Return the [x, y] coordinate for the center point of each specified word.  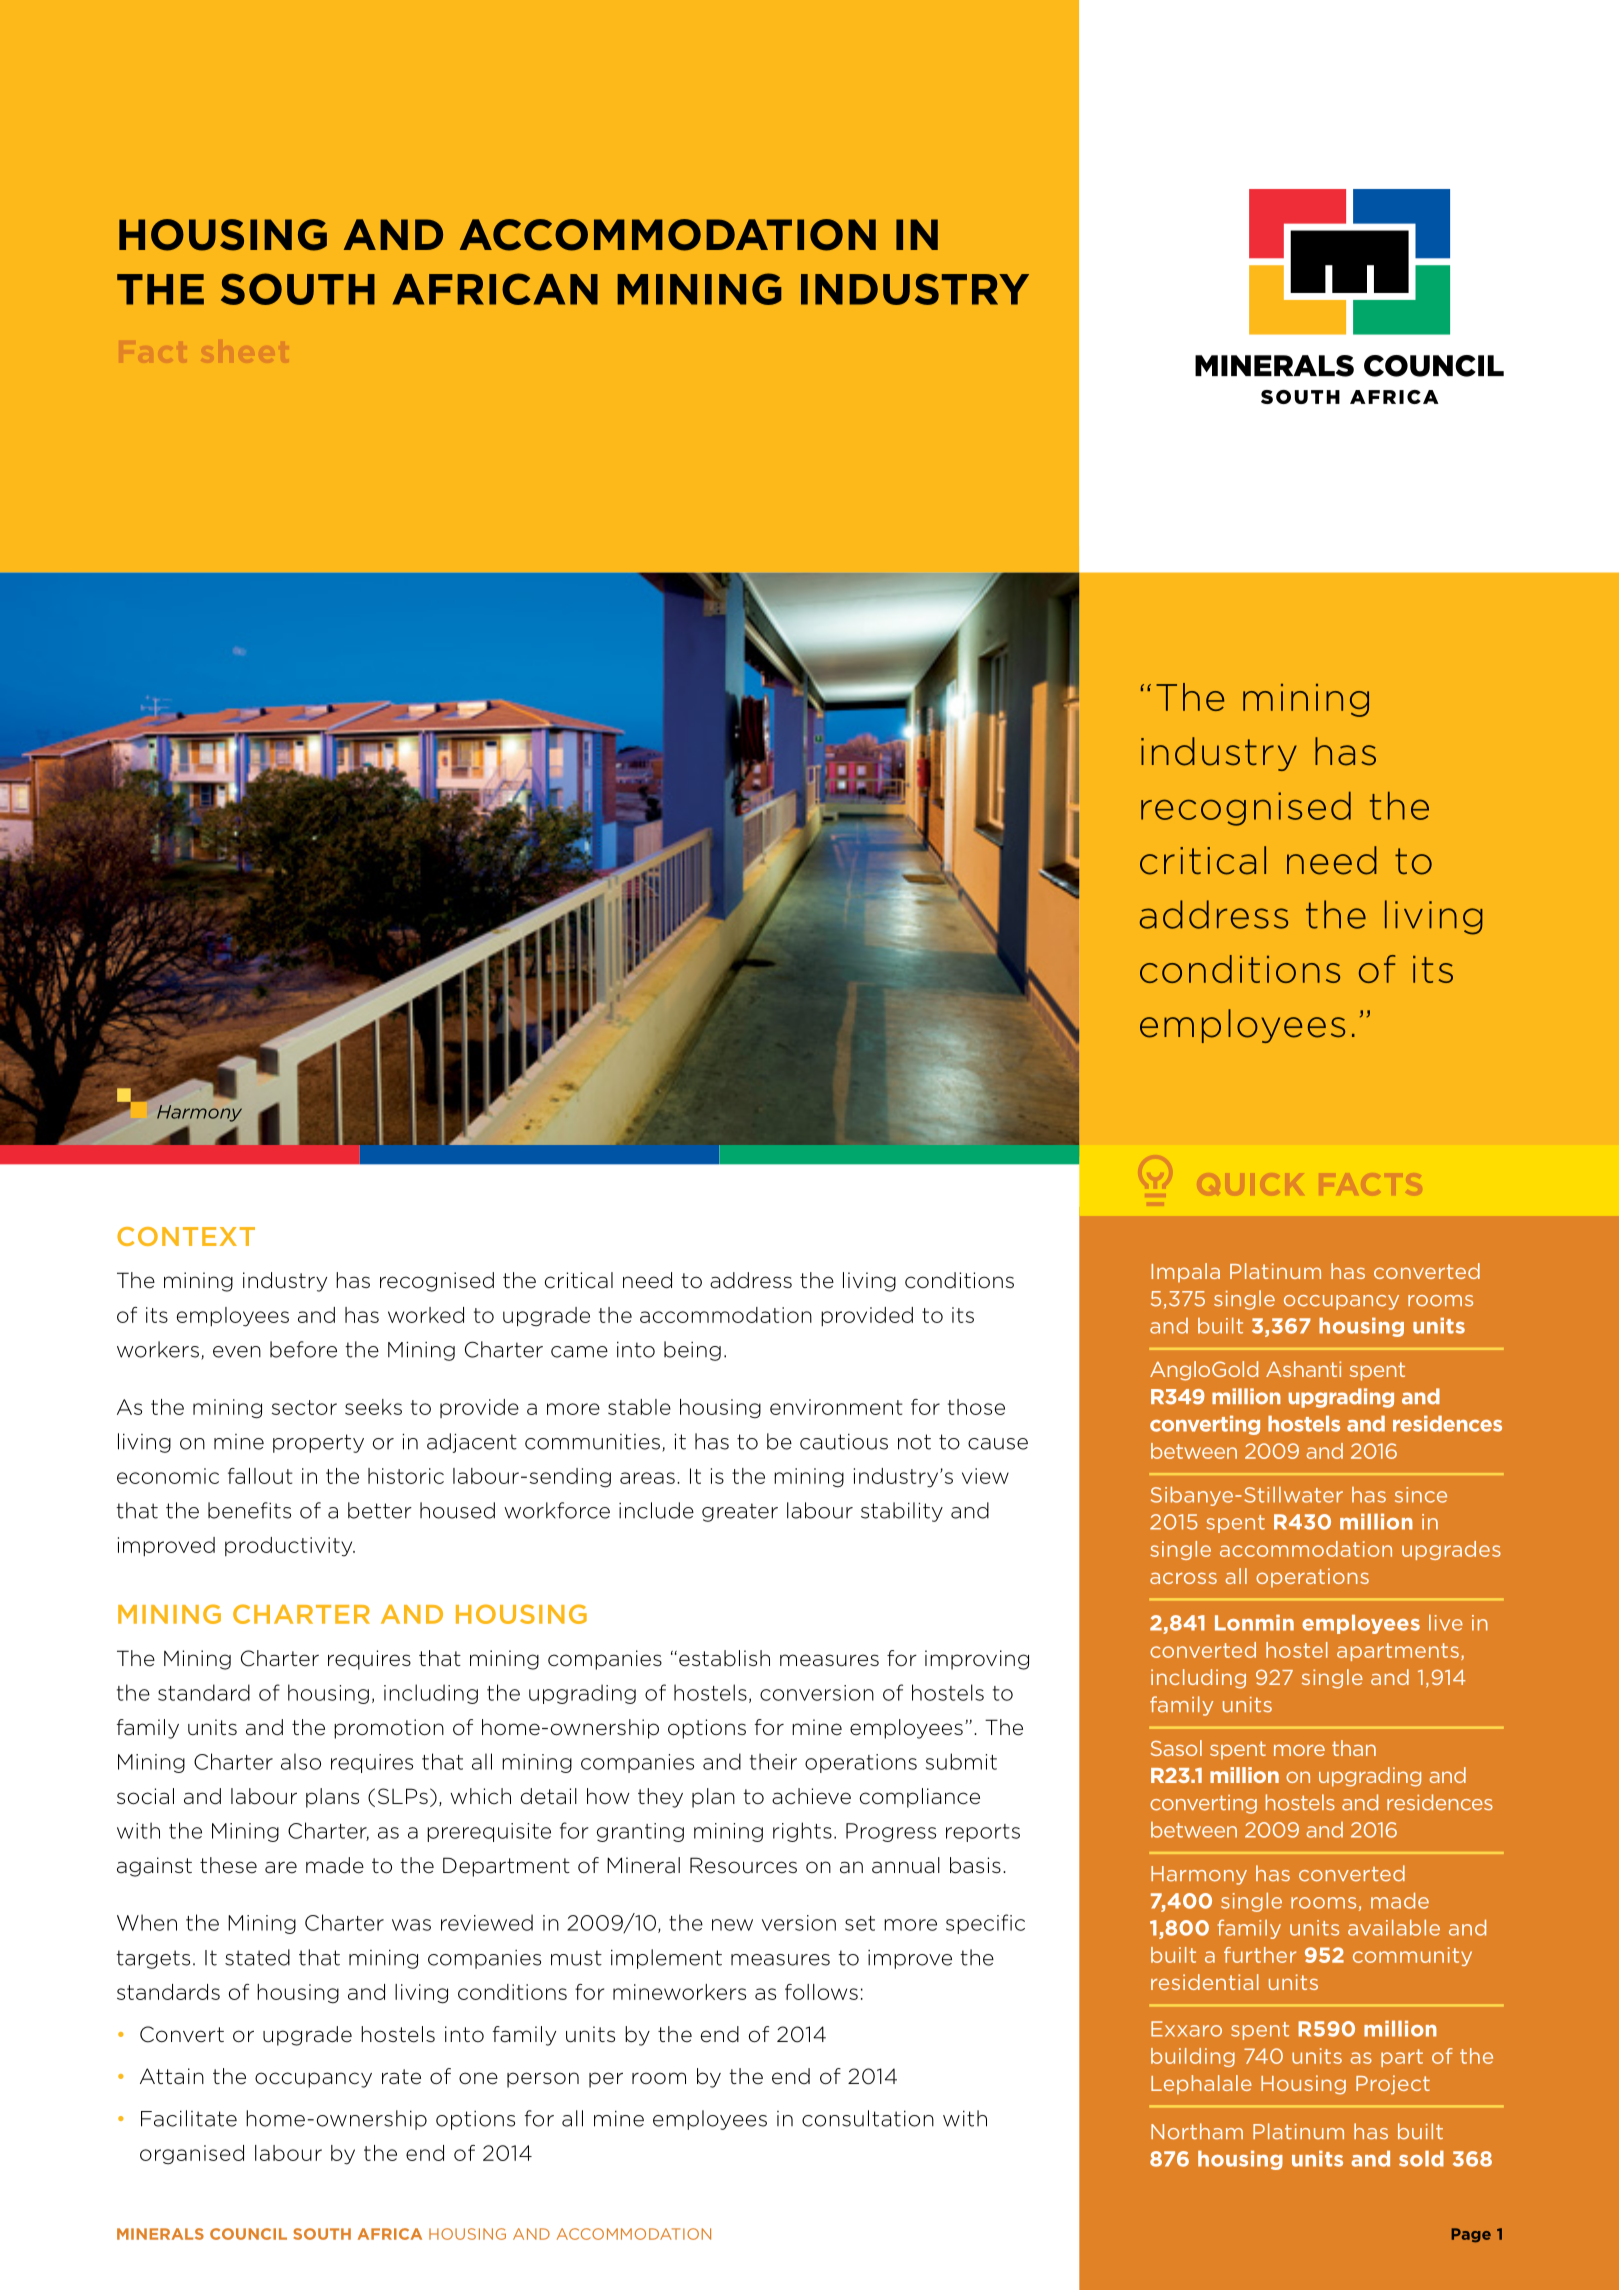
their [773, 1761]
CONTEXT [186, 1236]
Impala [1185, 1273]
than [1354, 1748]
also [301, 1761]
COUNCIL [248, 2234]
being [692, 1351]
